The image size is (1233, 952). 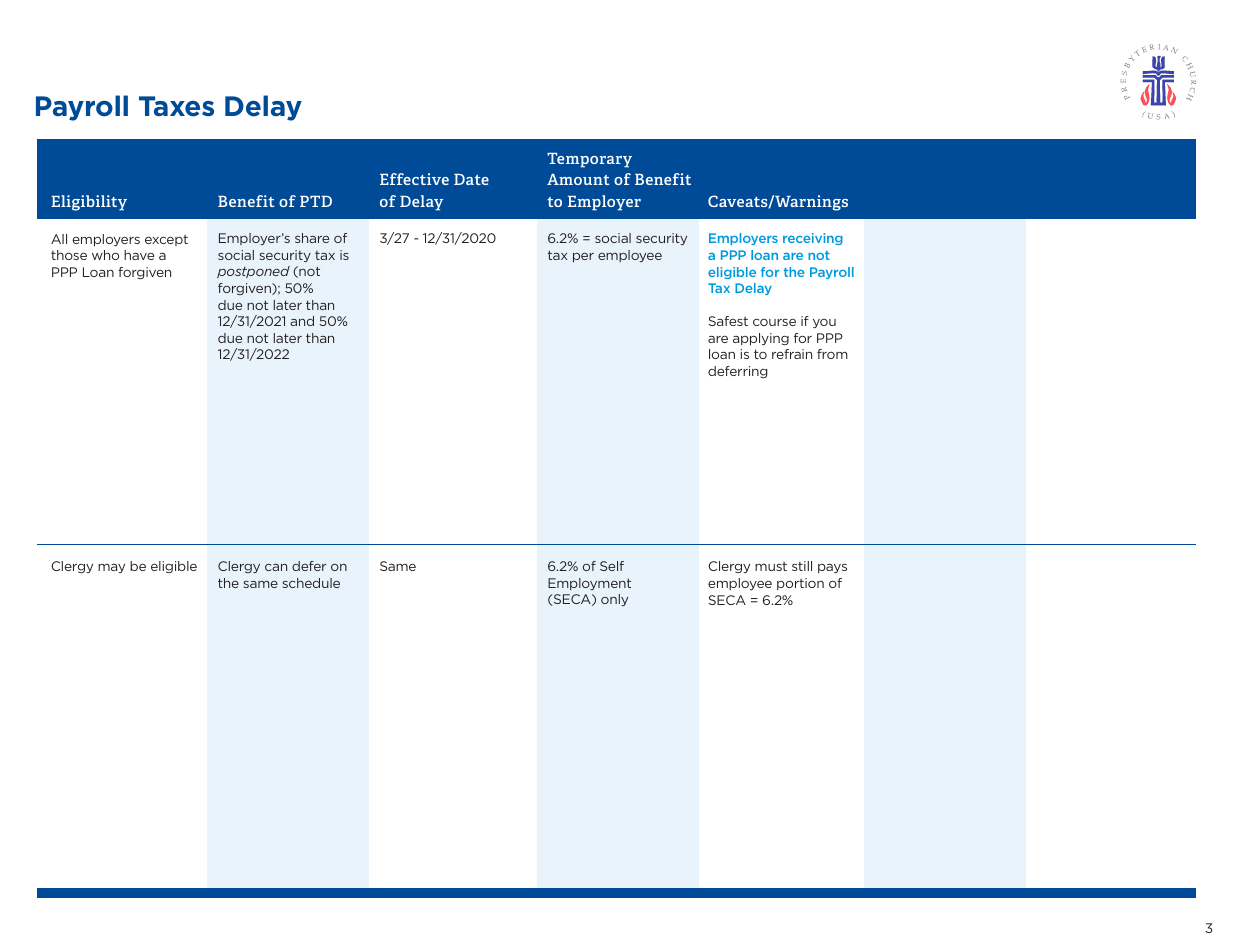 What do you see at coordinates (302, 321) in the screenshot?
I see `and` at bounding box center [302, 321].
